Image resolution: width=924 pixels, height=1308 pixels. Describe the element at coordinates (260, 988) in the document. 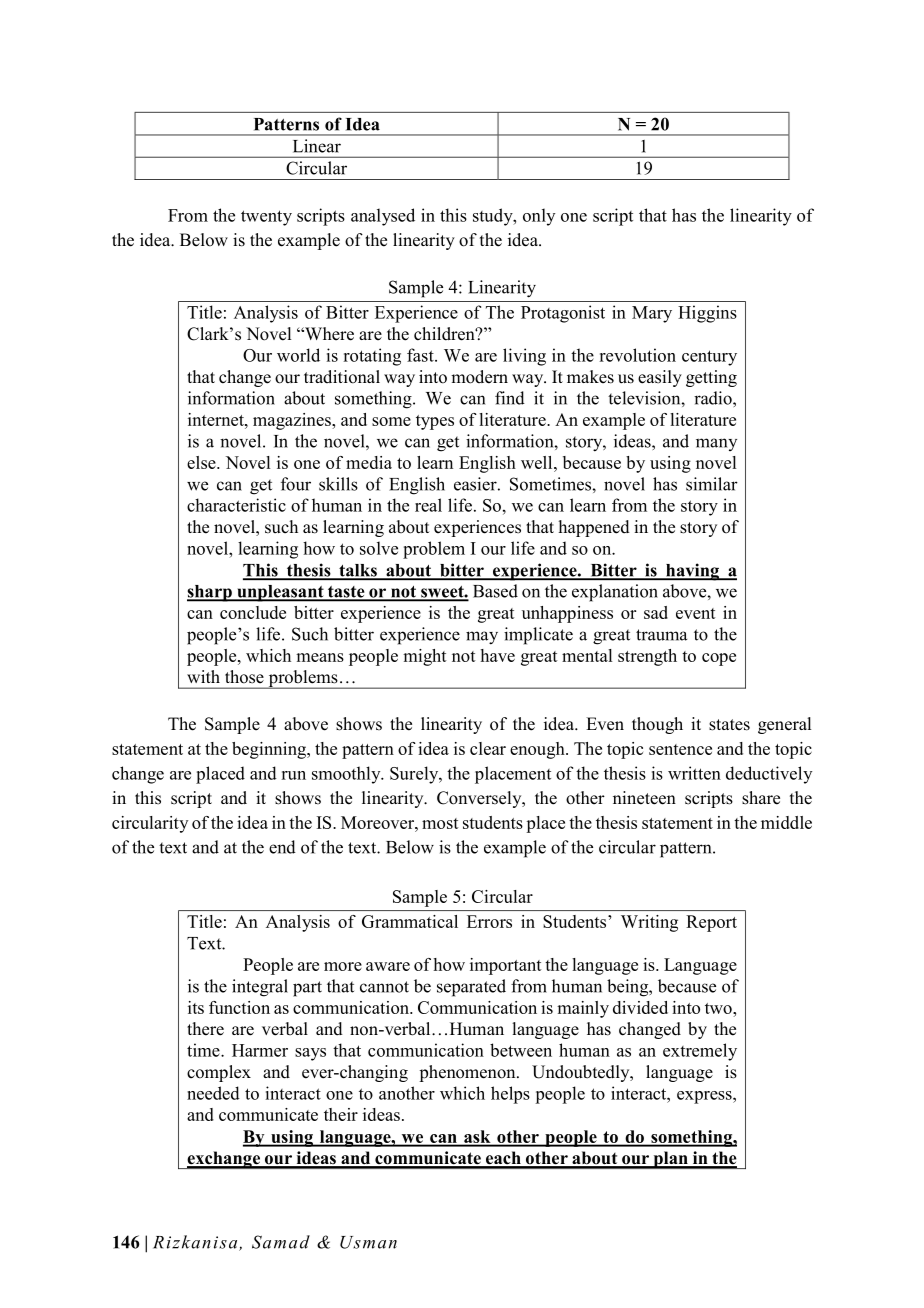

I see `integral` at that location.
